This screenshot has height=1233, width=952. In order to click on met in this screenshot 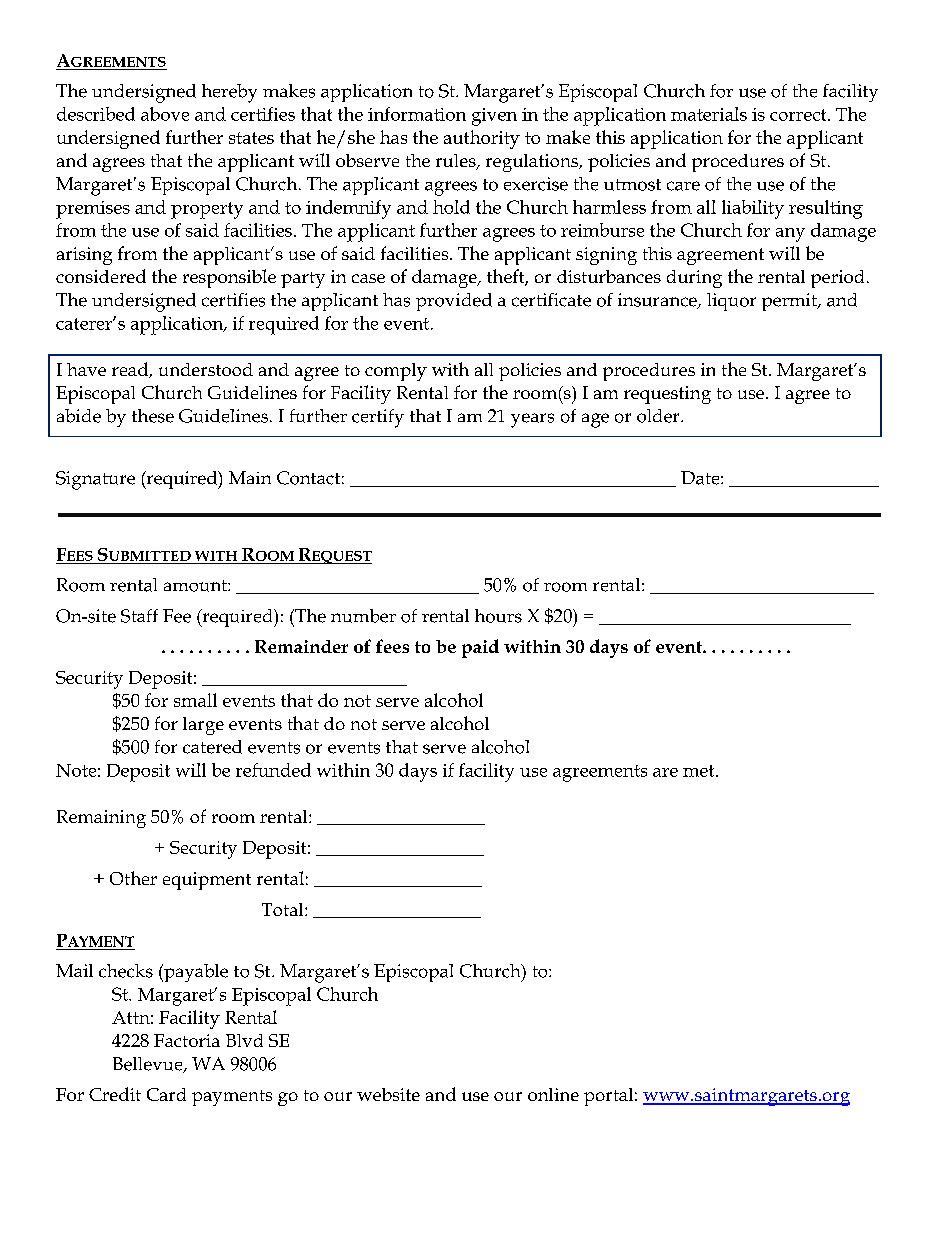, I will do `click(700, 771)`.
